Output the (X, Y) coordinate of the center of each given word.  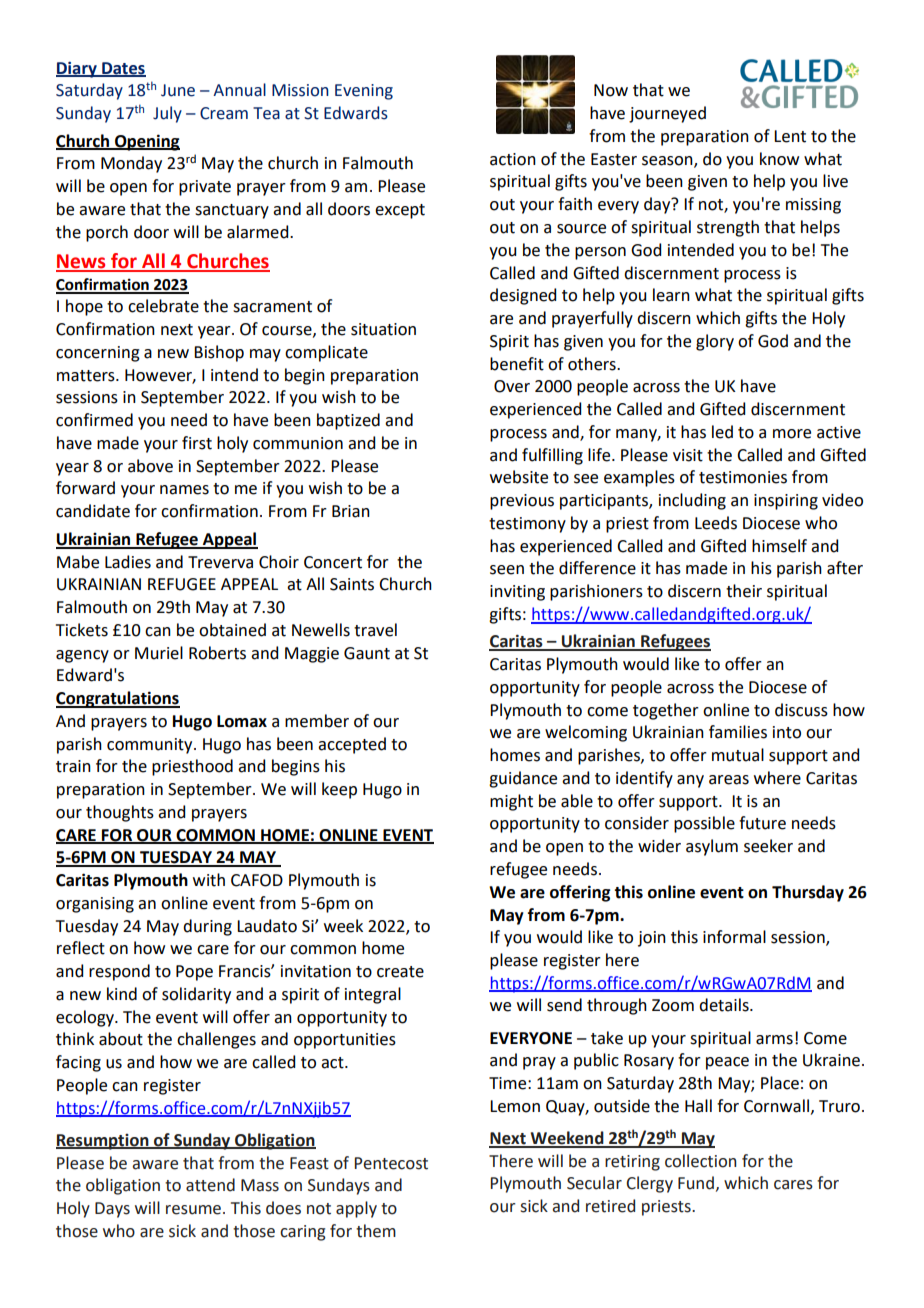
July (167, 114)
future (762, 823)
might (511, 802)
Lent (790, 136)
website (519, 477)
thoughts (120, 813)
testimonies (743, 477)
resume (193, 1210)
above (150, 466)
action (513, 159)
